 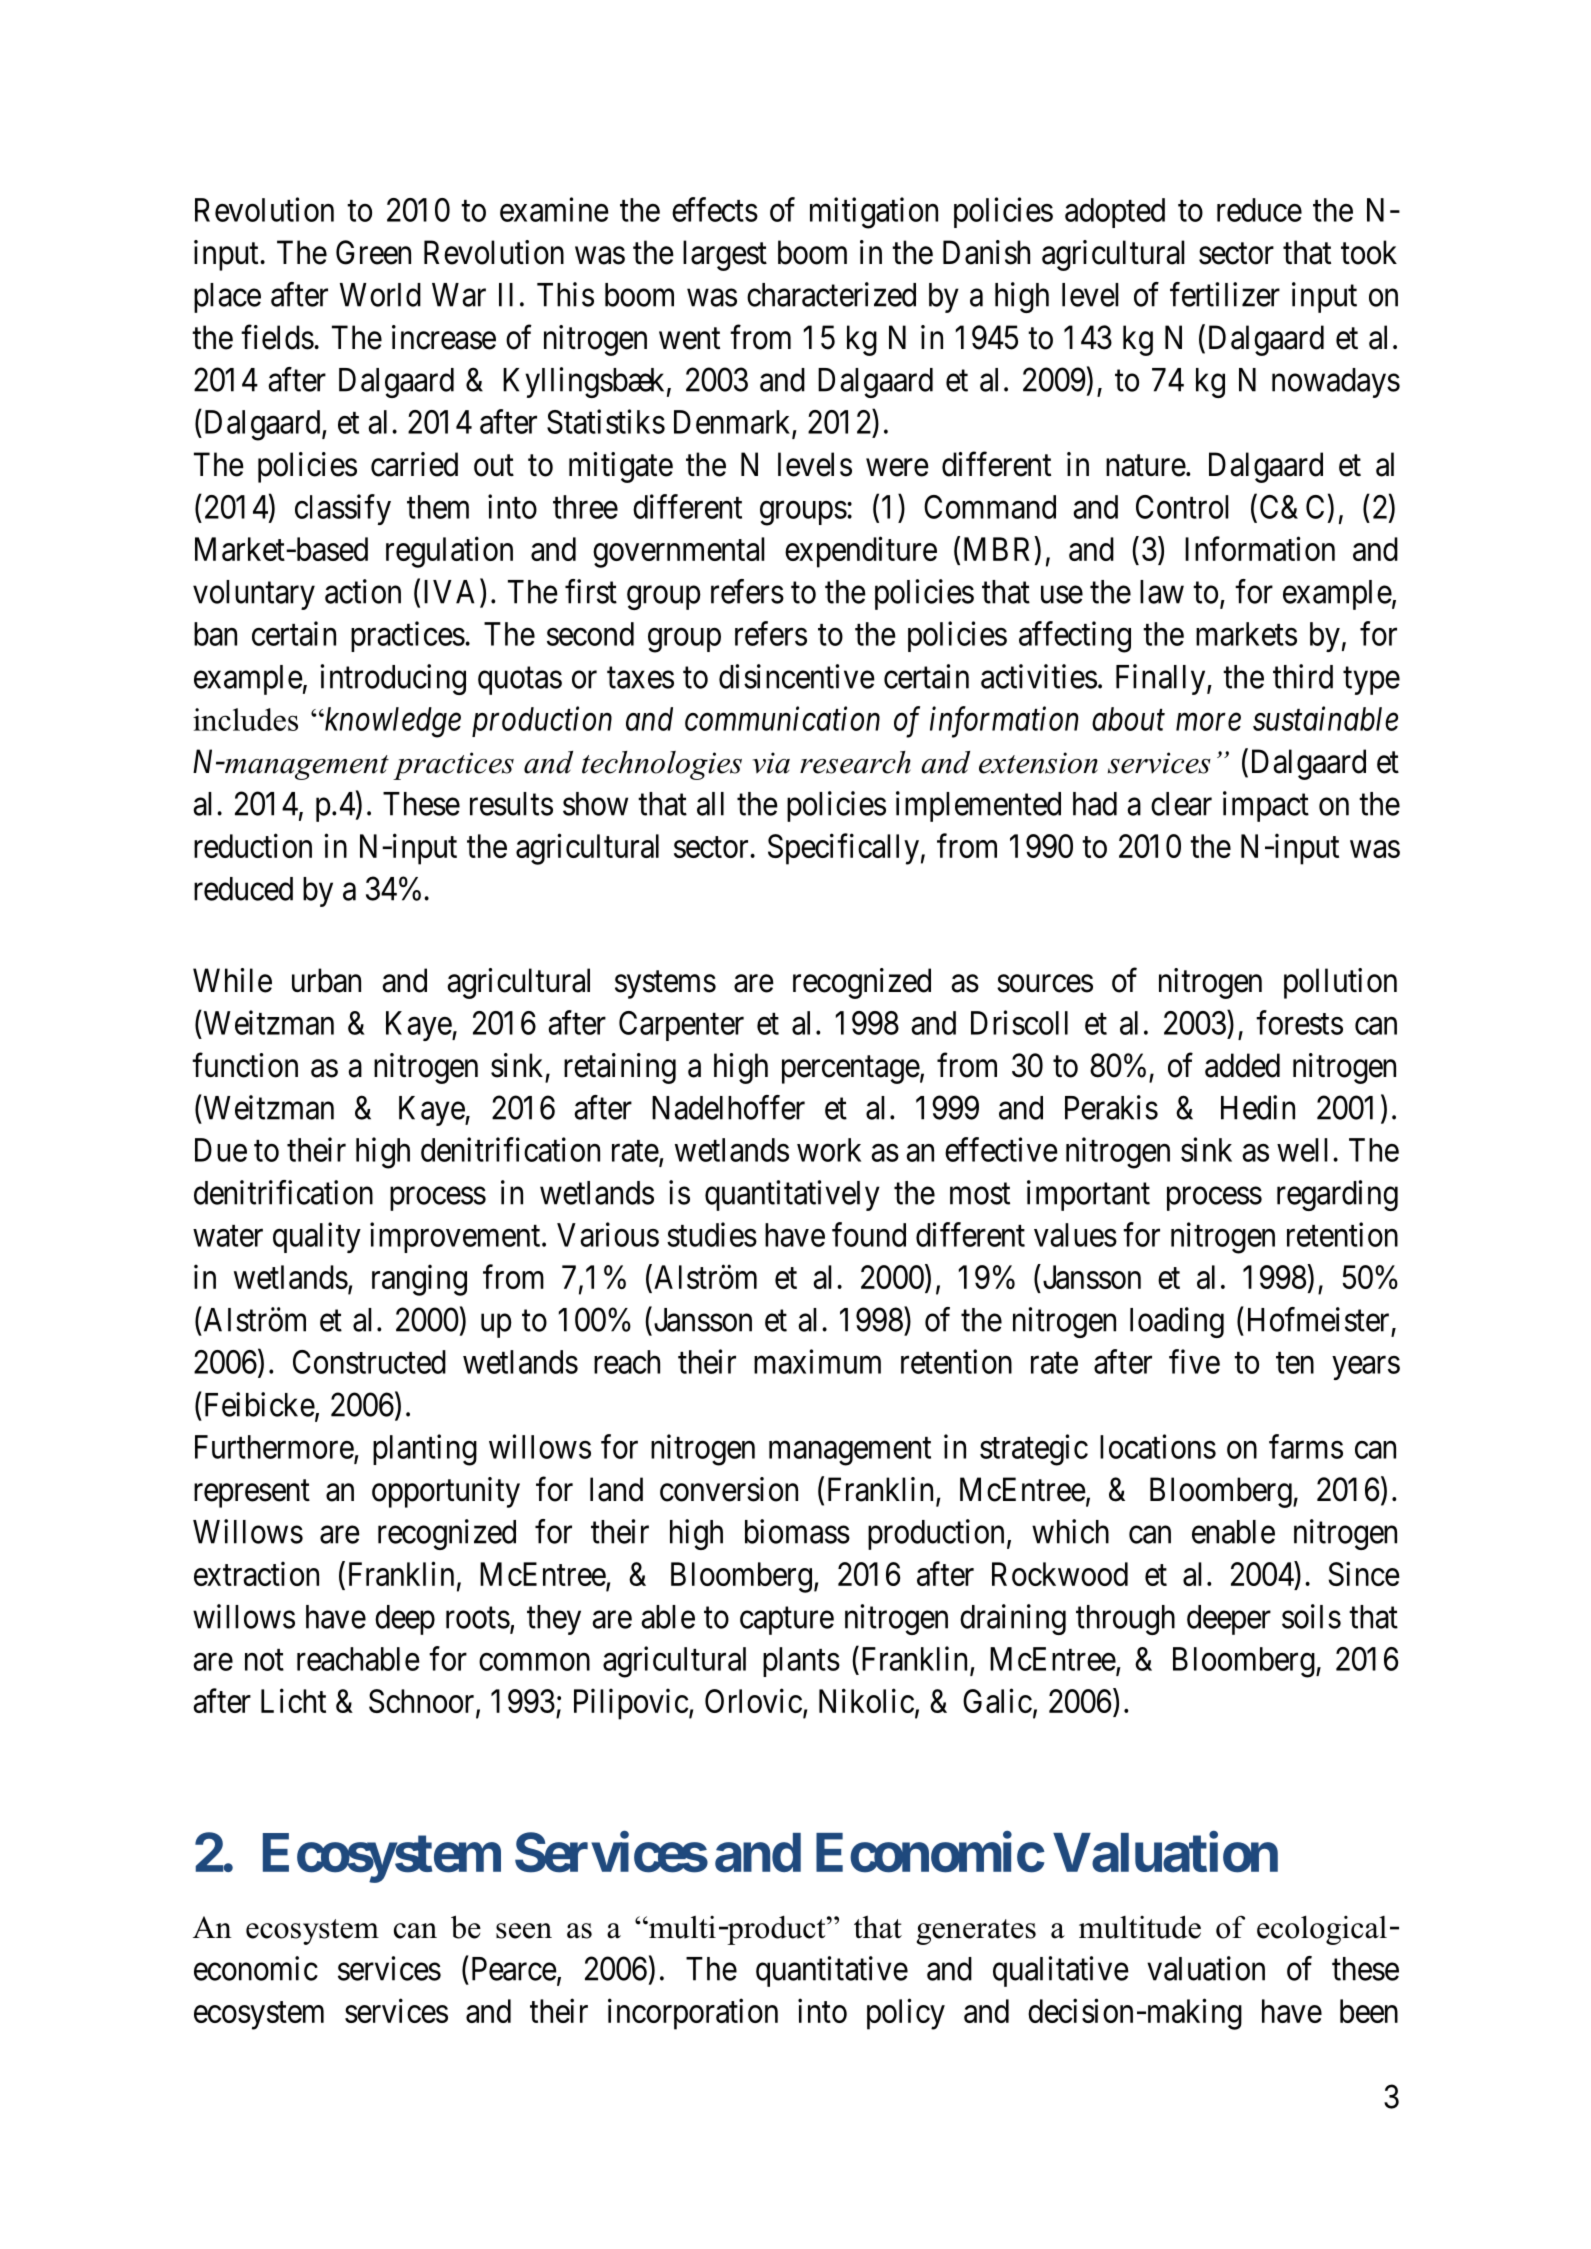 What do you see at coordinates (514, 1969) in the screenshot?
I see `Pearce` at bounding box center [514, 1969].
